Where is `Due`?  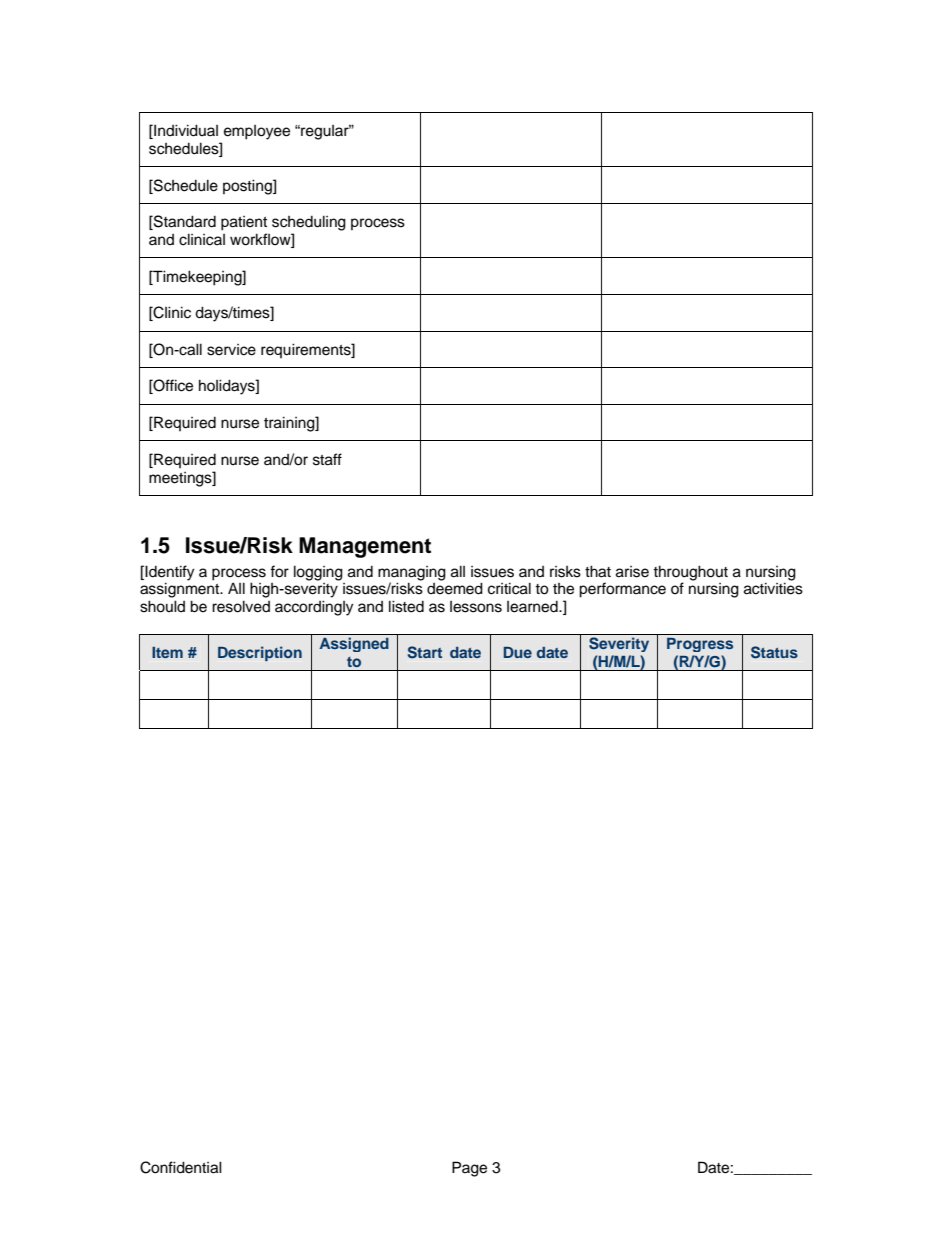
Due is located at coordinates (518, 652).
